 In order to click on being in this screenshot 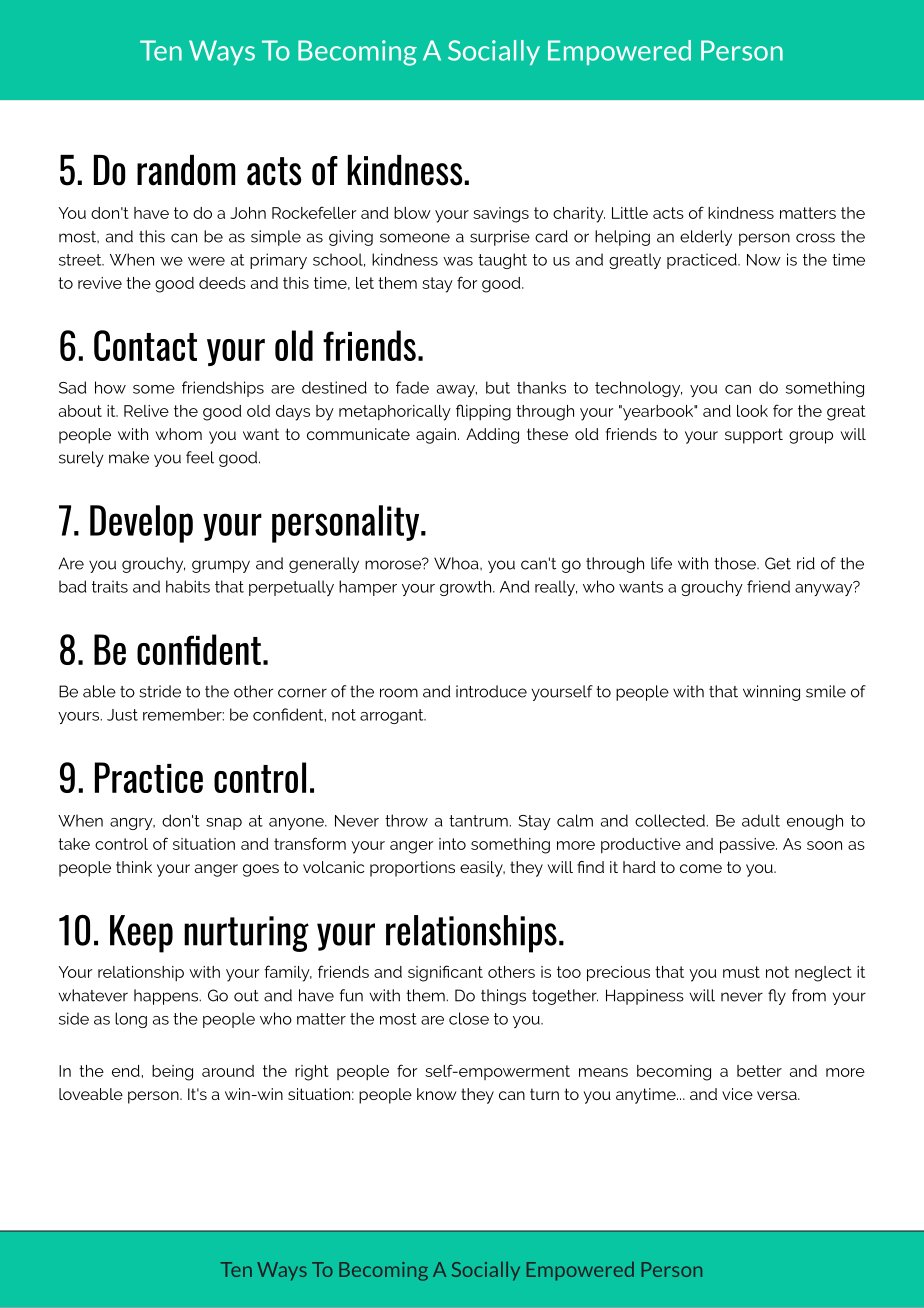, I will do `click(172, 1073)`.
